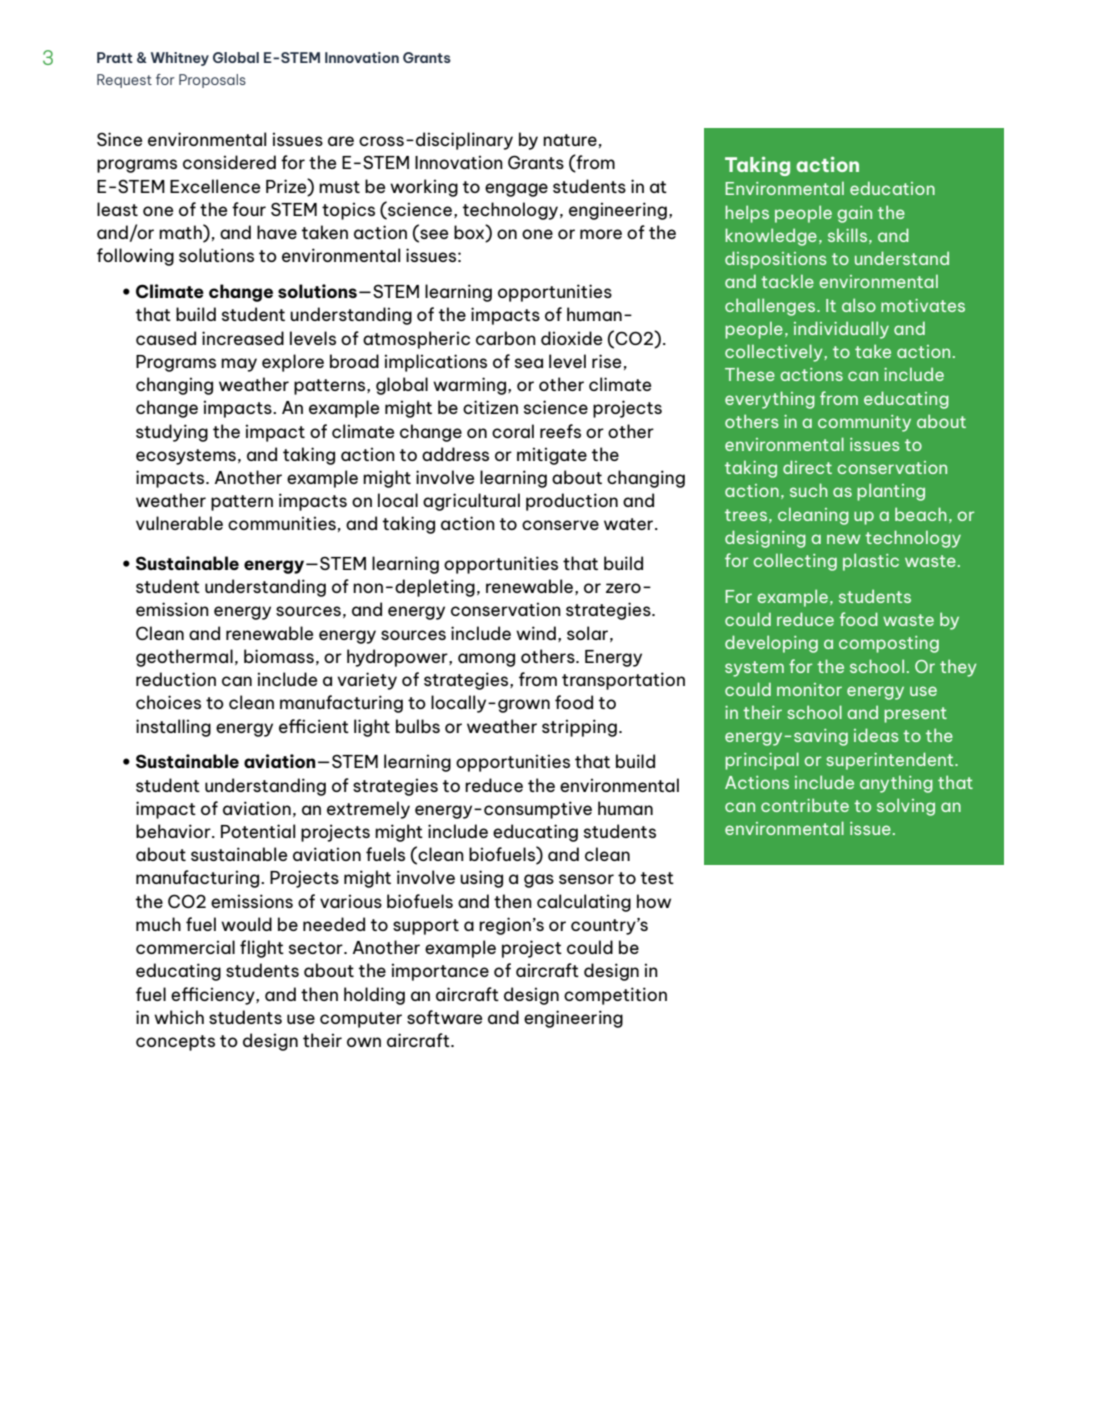 This screenshot has width=1094, height=1416. Describe the element at coordinates (506, 338) in the screenshot. I see `carbon` at that location.
